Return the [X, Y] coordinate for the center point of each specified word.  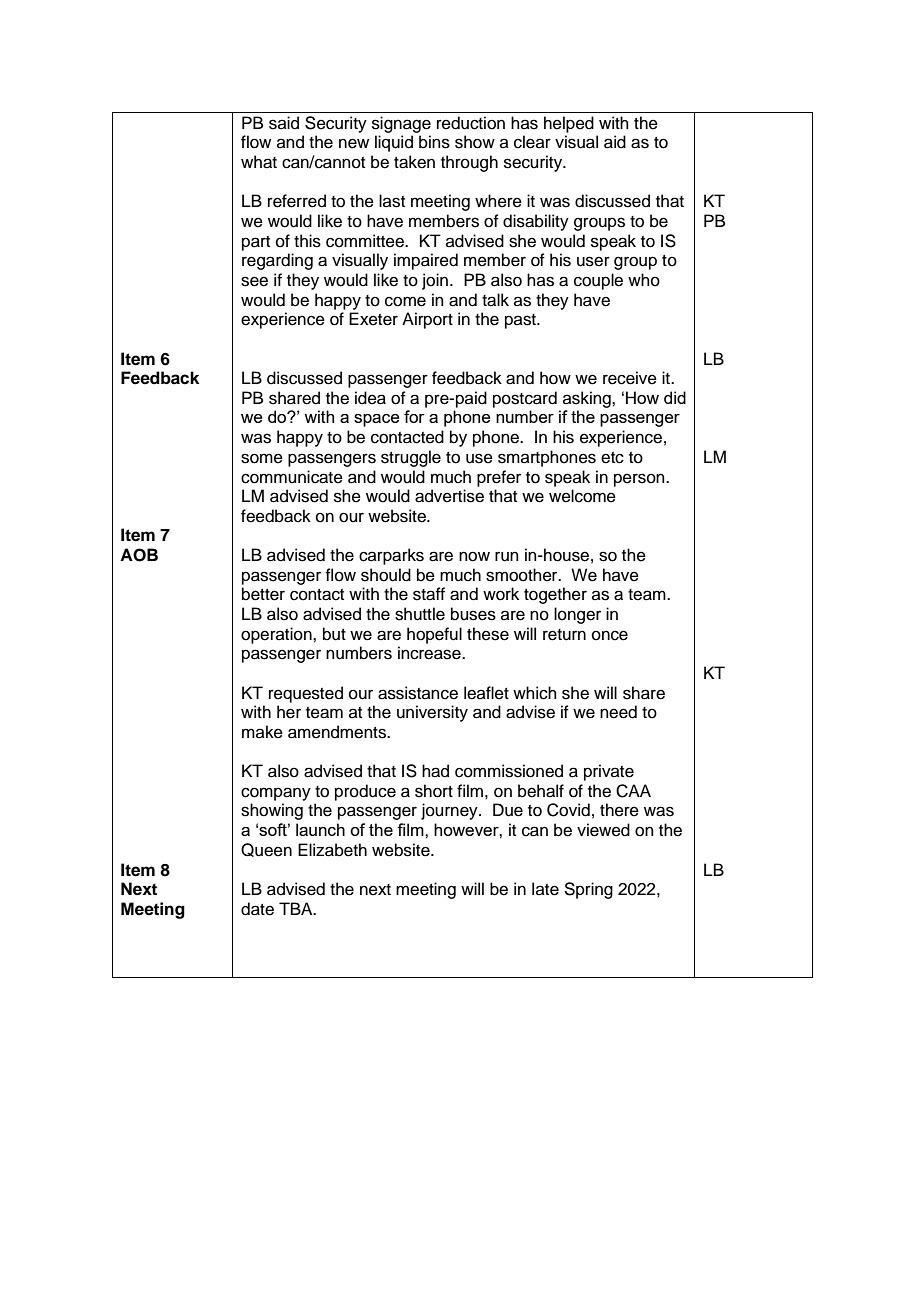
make [262, 732]
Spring [588, 890]
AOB [139, 555]
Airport [427, 320]
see [254, 281]
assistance [418, 693]
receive [630, 378]
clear [532, 142]
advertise [449, 496]
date [257, 909]
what [259, 162]
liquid [394, 143]
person [640, 480]
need [618, 712]
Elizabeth [332, 850]
